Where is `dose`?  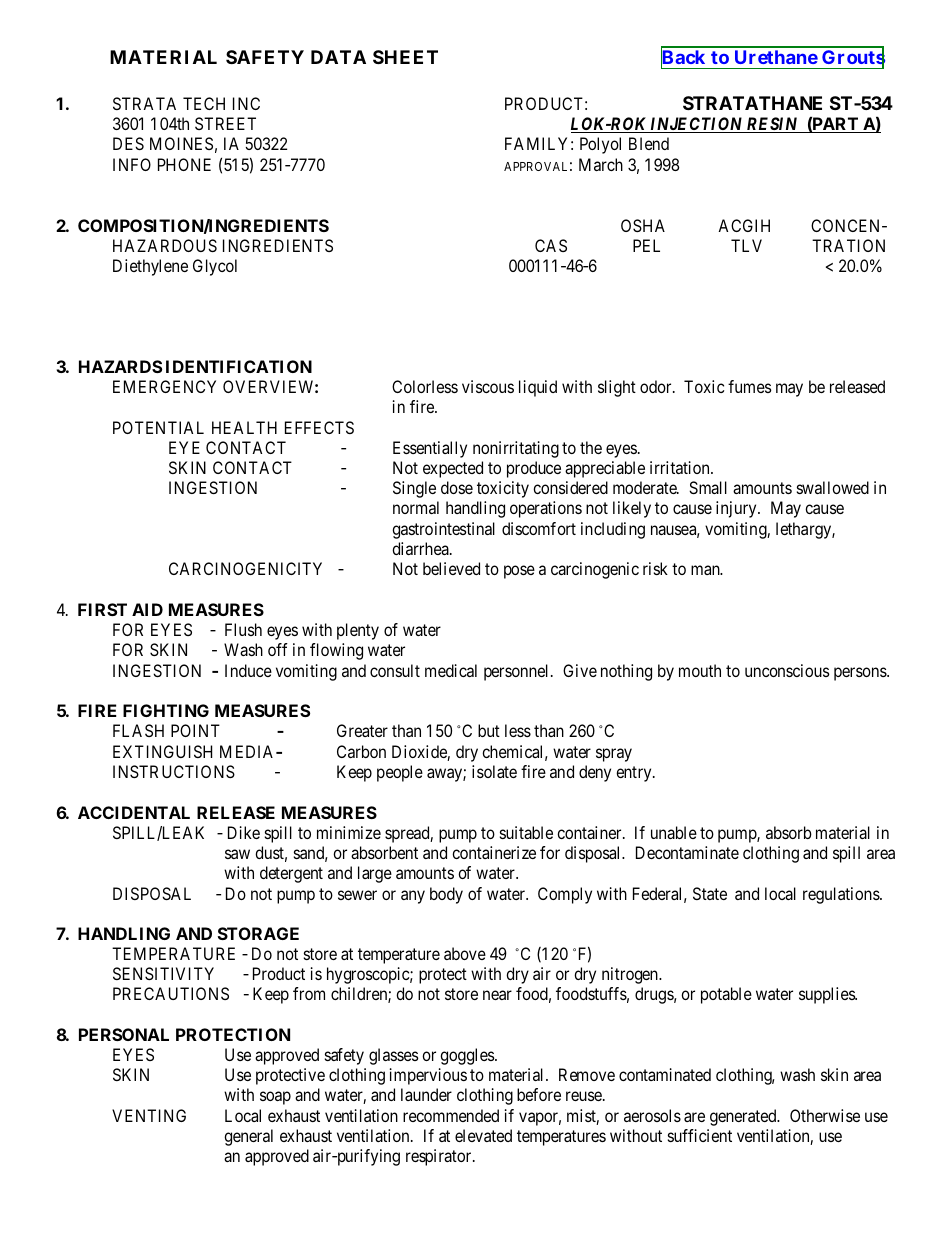 dose is located at coordinates (457, 487).
